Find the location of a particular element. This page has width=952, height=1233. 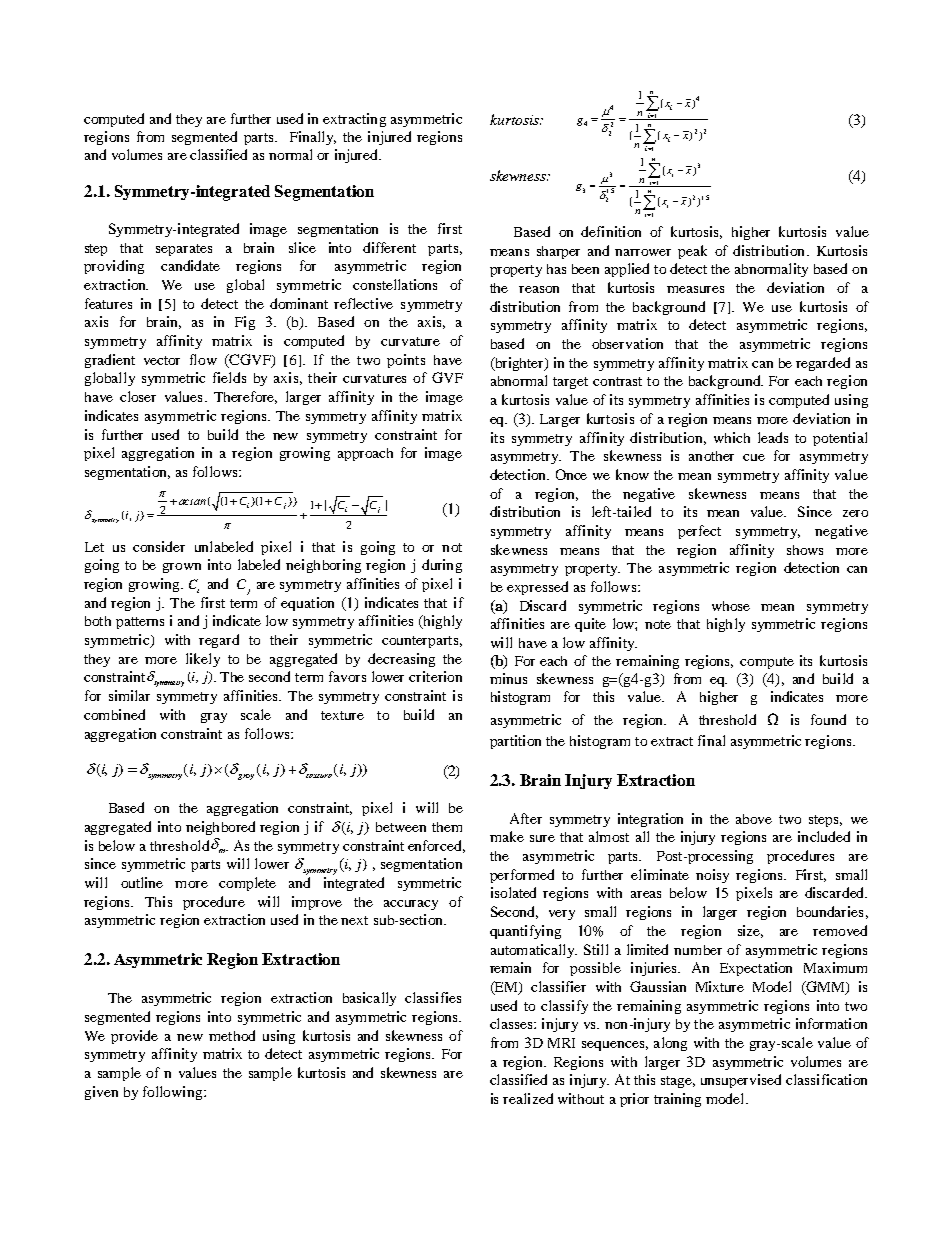

them is located at coordinates (447, 827).
